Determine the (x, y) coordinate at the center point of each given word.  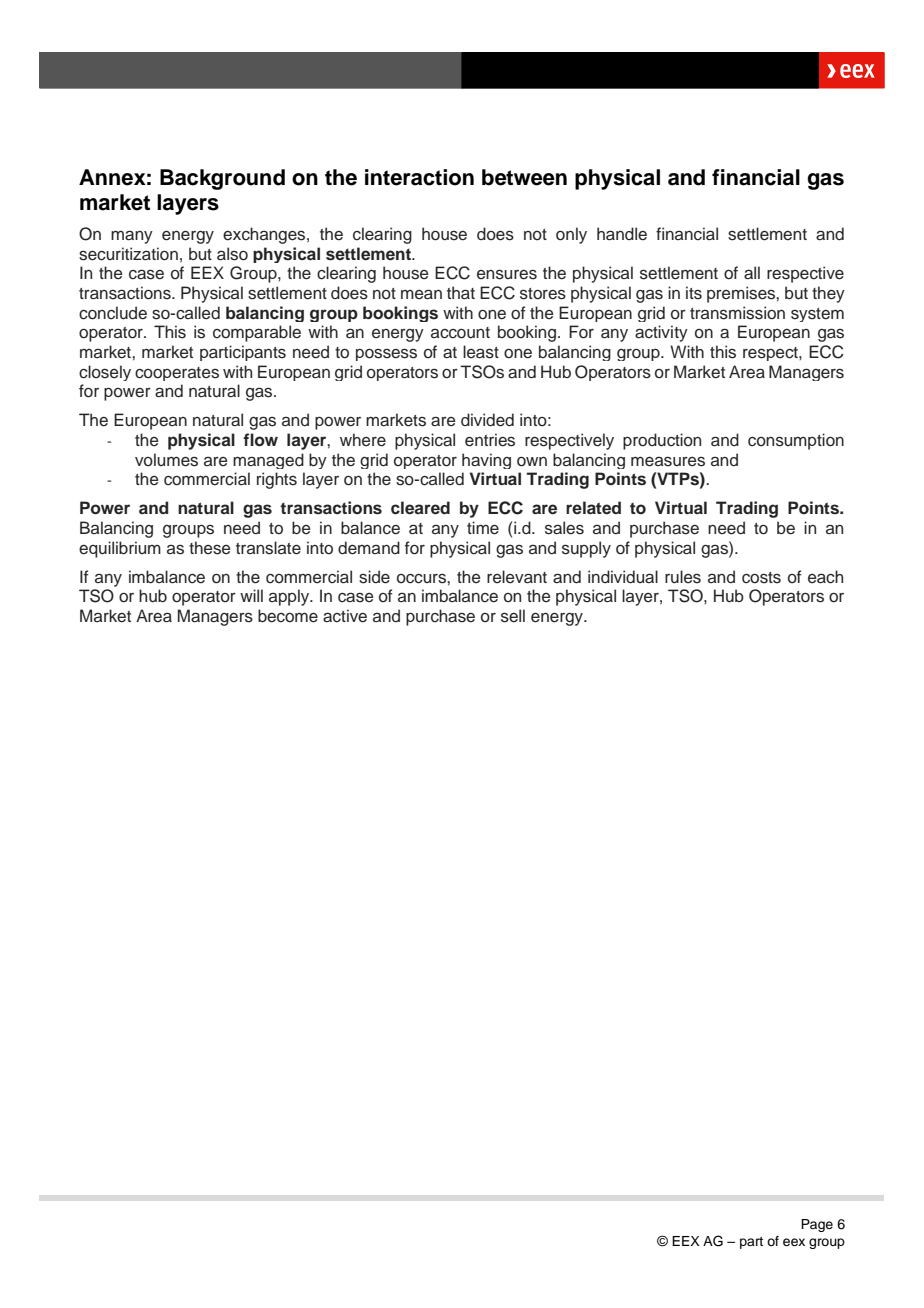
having (486, 461)
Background (222, 179)
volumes (166, 460)
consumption (796, 441)
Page (817, 1225)
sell (513, 616)
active (345, 616)
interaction (419, 177)
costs (761, 578)
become (288, 616)
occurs (422, 579)
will (251, 595)
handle (622, 234)
